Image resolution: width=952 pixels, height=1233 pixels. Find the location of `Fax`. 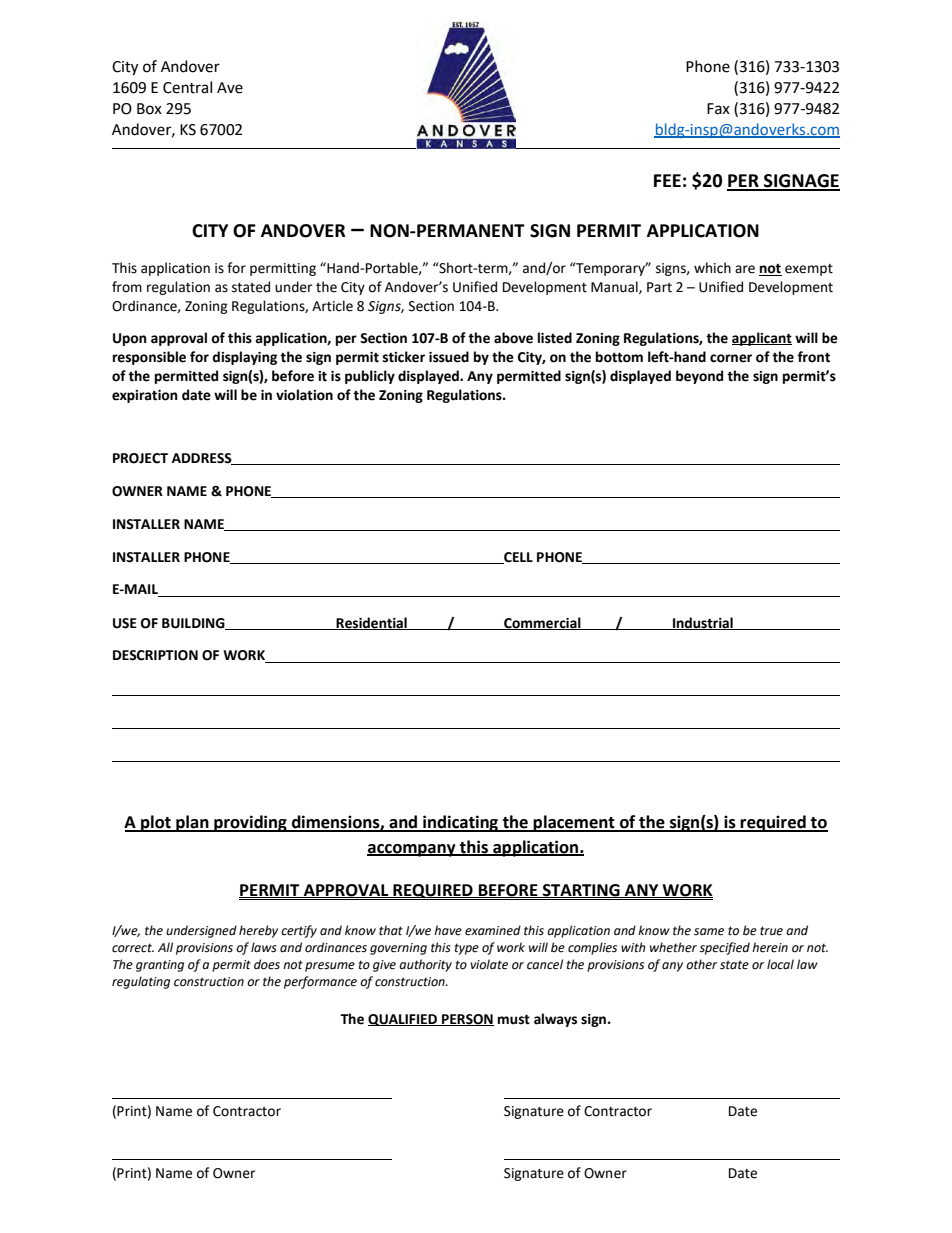

Fax is located at coordinates (718, 109).
